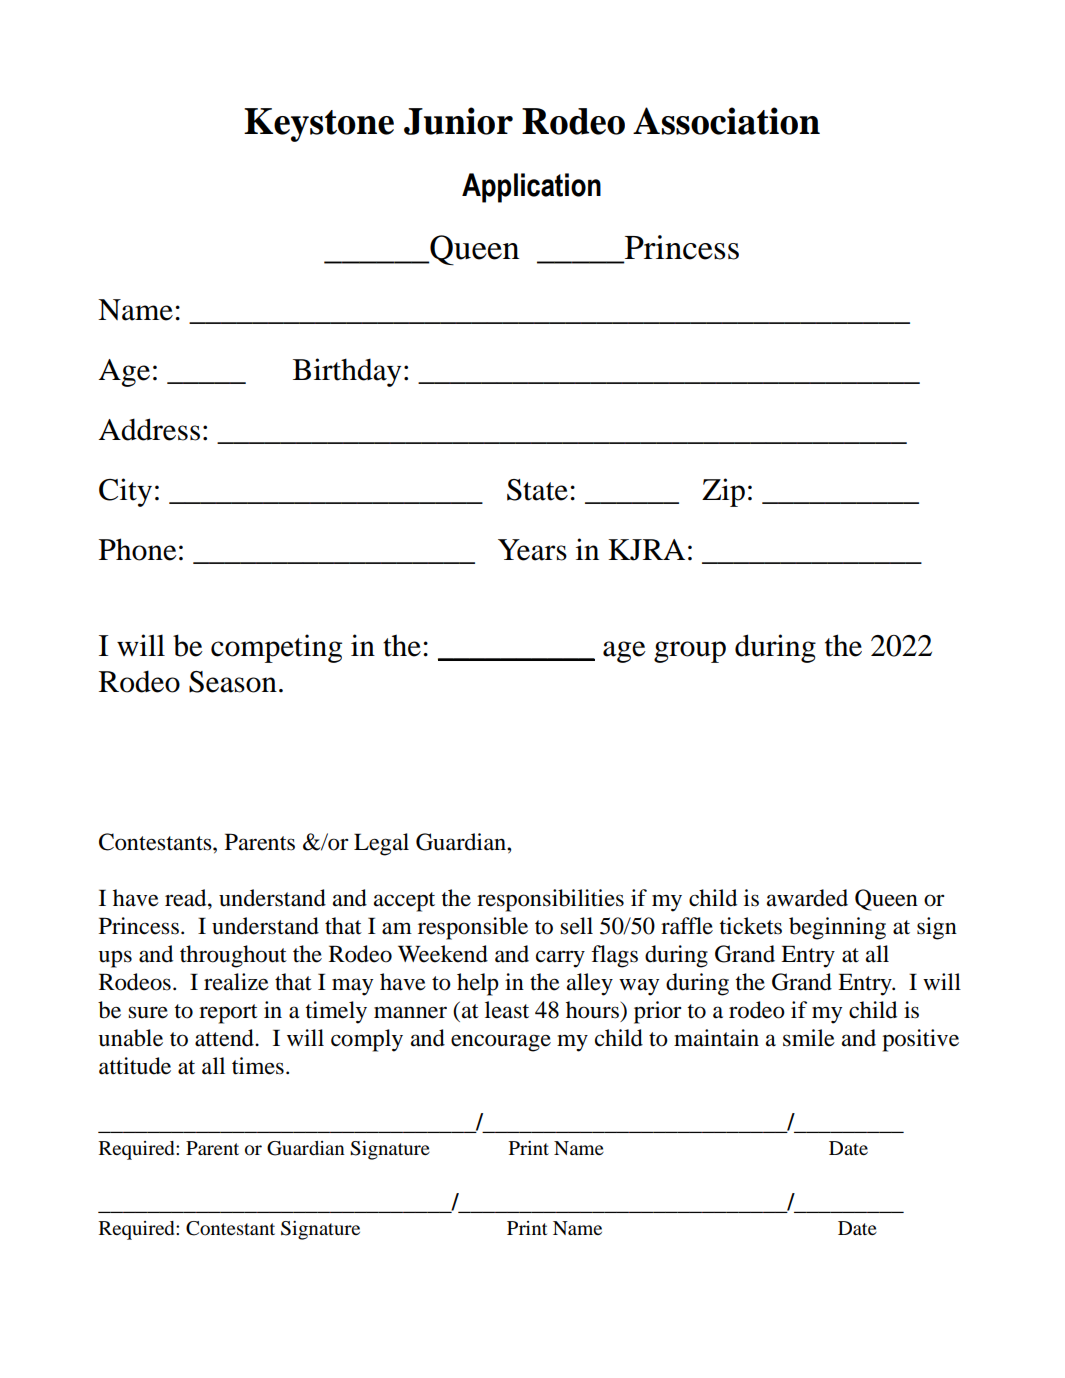  I want to click on City, so click(125, 492).
